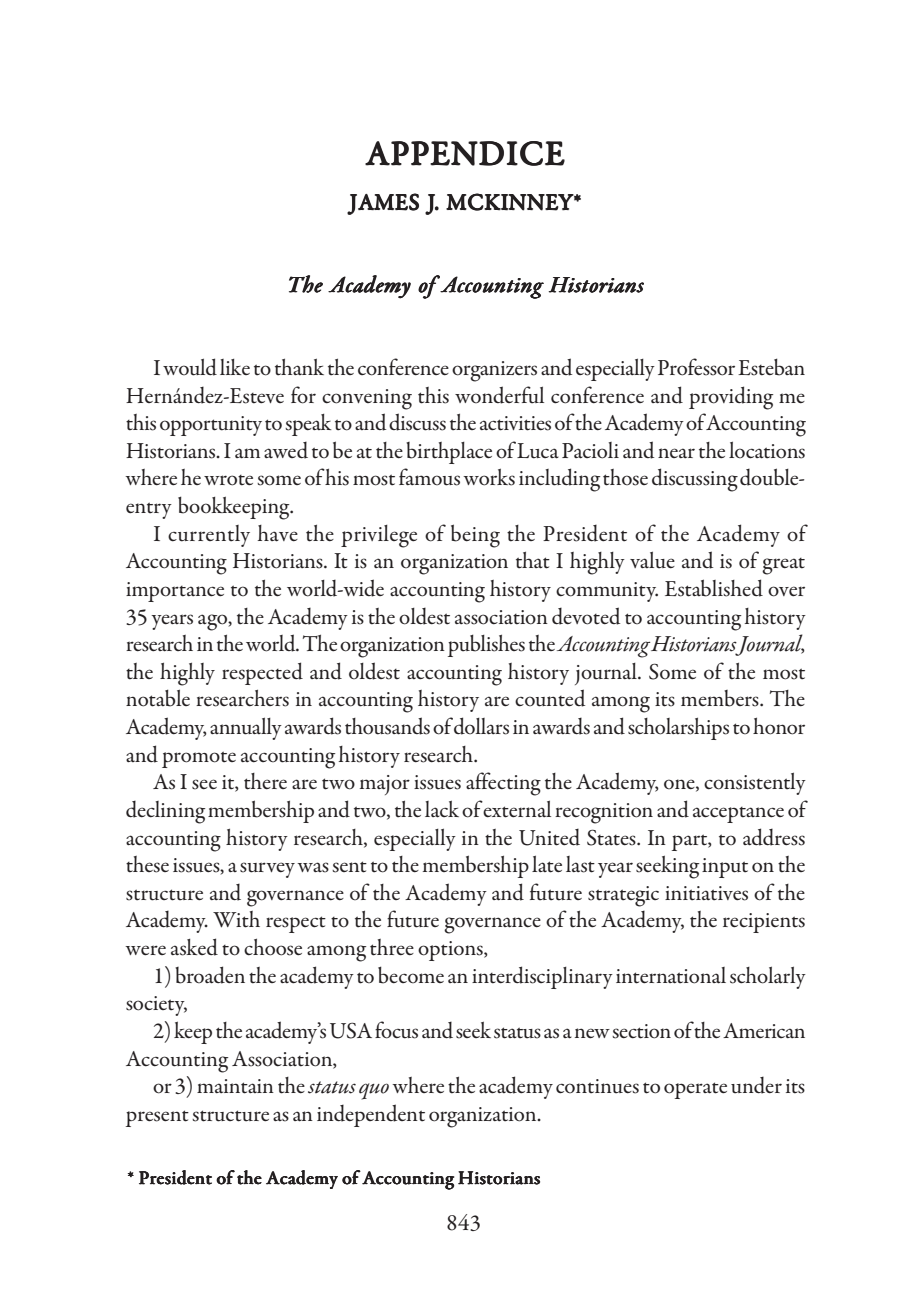 Image resolution: width=924 pixels, height=1305 pixels. What do you see at coordinates (652, 560) in the page?
I see `value` at bounding box center [652, 560].
